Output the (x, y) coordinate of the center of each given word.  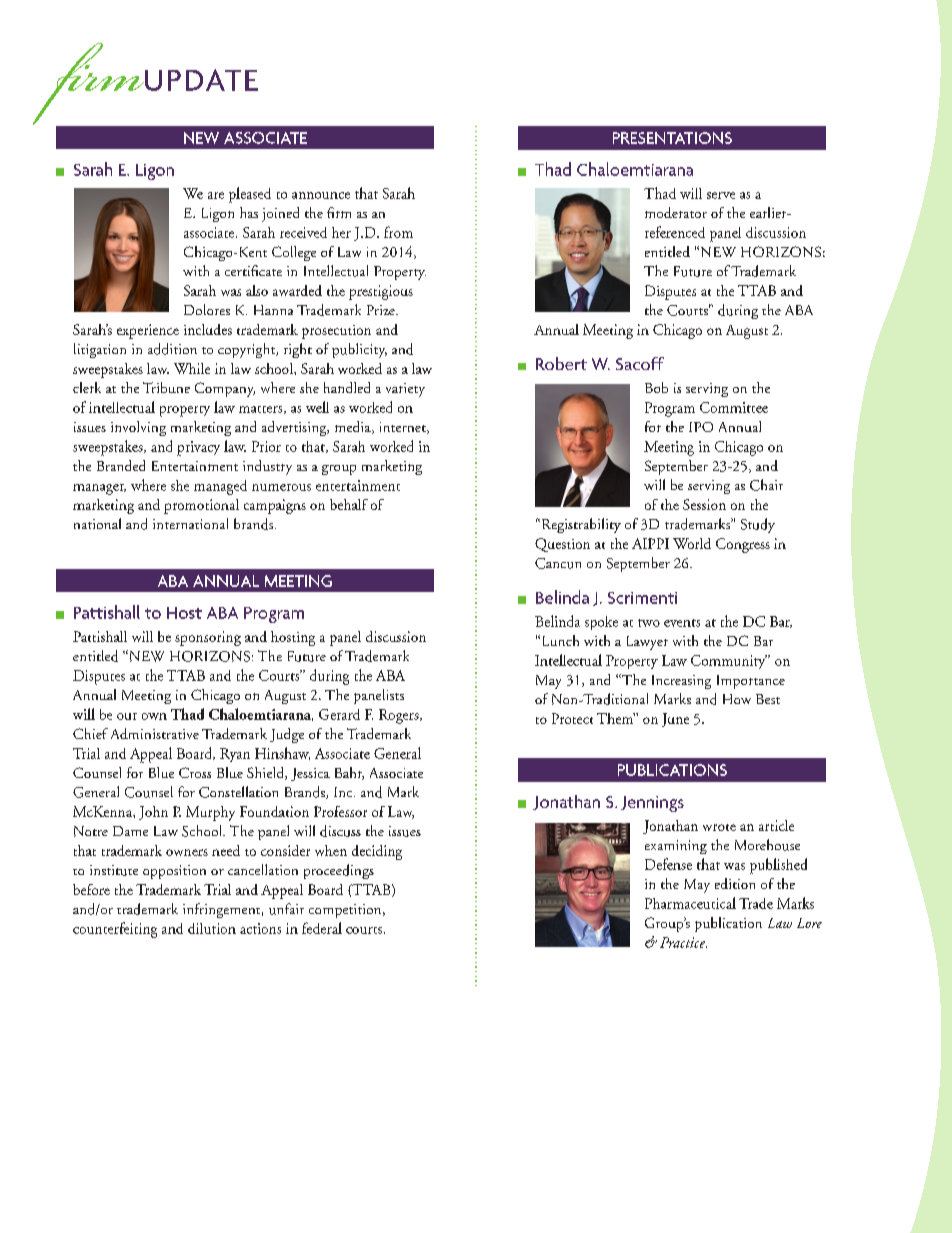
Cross (195, 772)
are (216, 195)
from (398, 232)
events (682, 623)
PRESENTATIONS (672, 138)
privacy (198, 448)
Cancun (558, 563)
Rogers (400, 716)
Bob (656, 387)
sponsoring (208, 638)
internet (404, 428)
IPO (701, 427)
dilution (212, 928)
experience (148, 331)
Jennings (652, 804)
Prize (382, 310)
